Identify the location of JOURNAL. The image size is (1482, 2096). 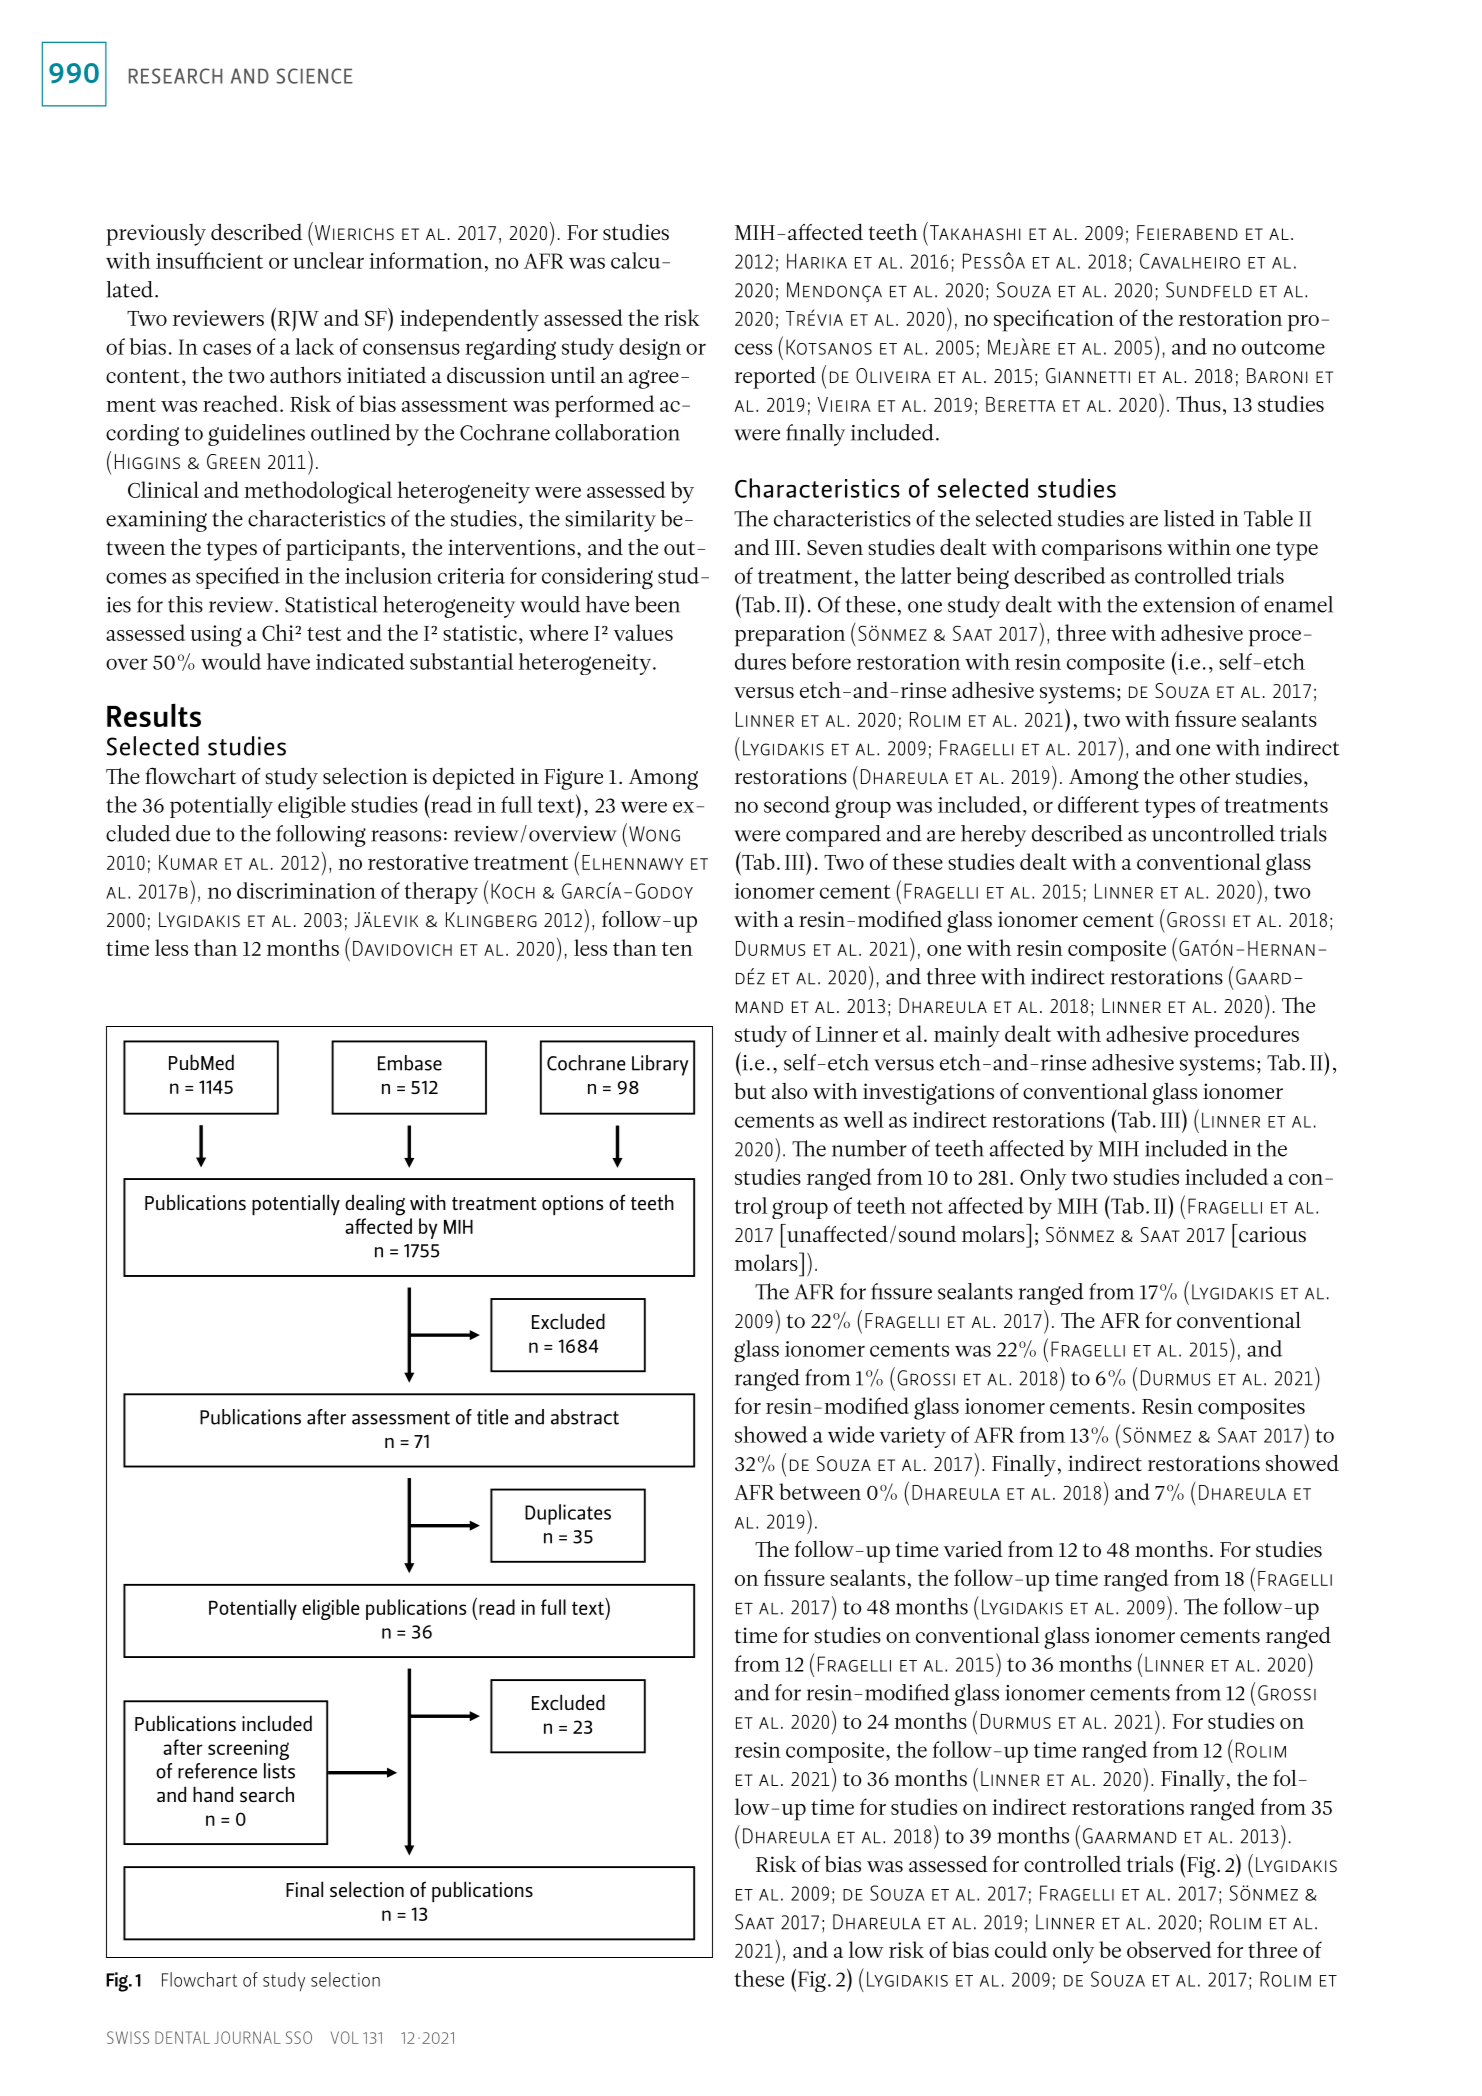
(247, 2037).
